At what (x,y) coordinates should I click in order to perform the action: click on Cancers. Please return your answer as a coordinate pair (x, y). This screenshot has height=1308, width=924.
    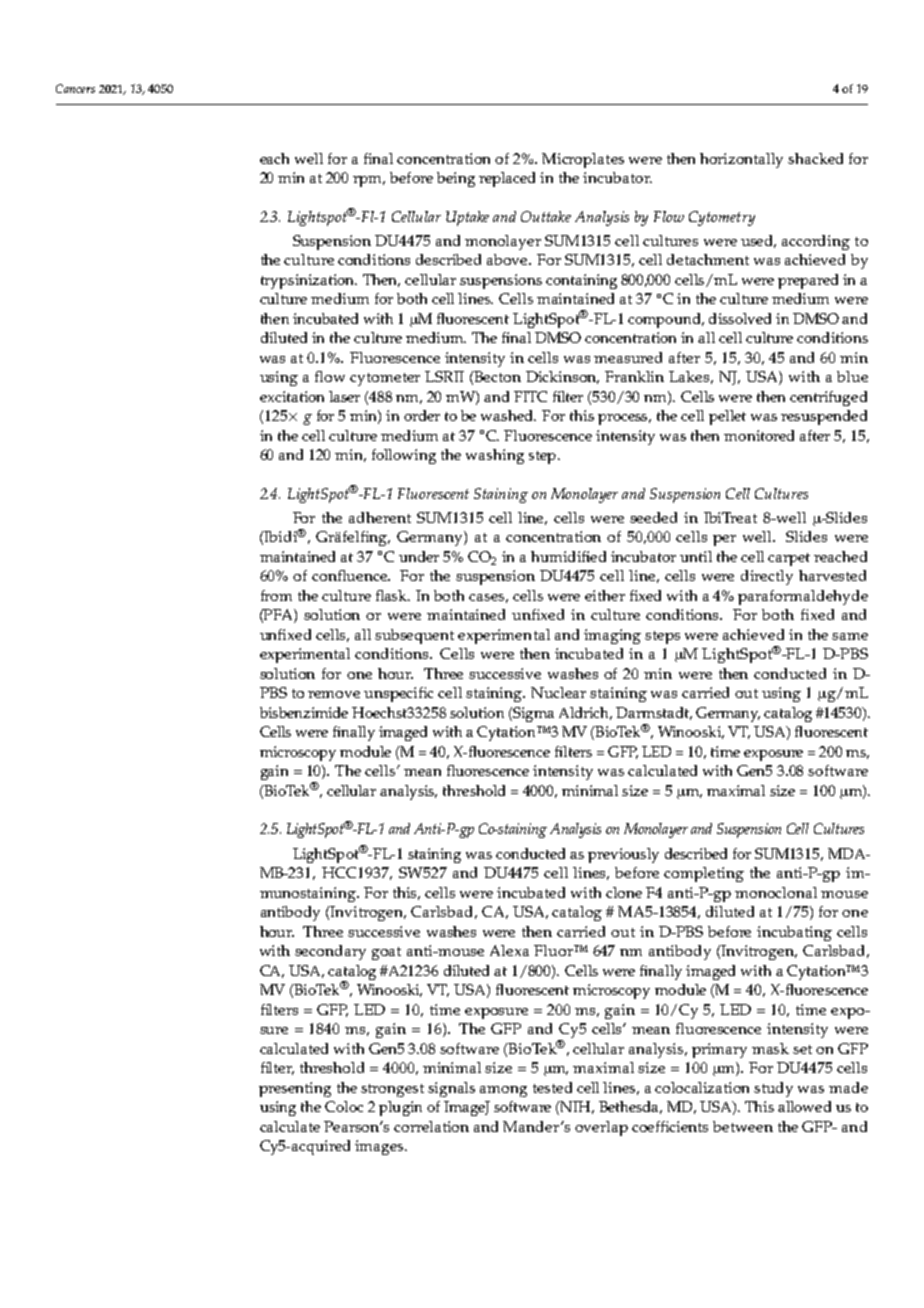
    Looking at the image, I should click on (75, 88).
